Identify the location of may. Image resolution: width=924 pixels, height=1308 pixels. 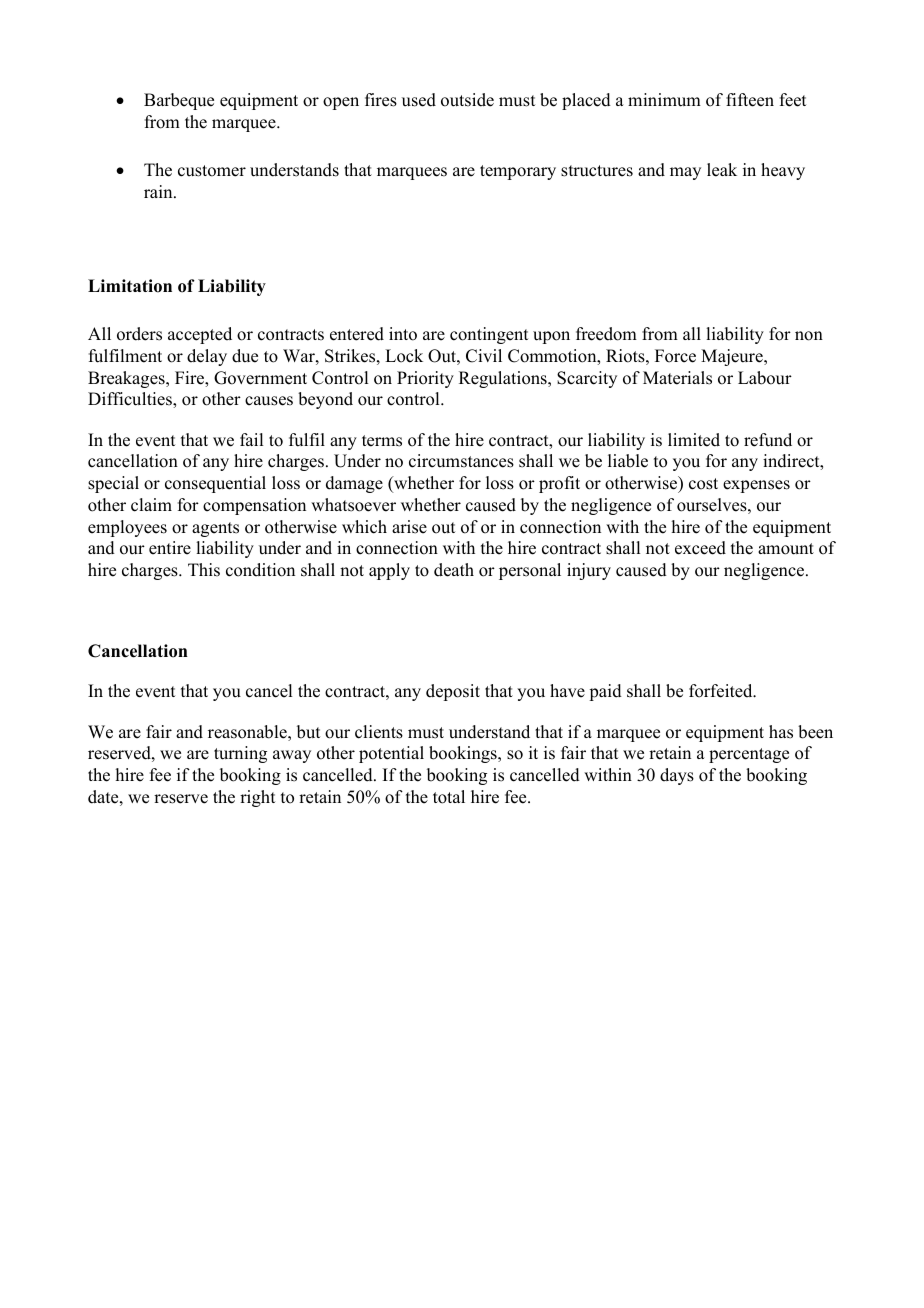
(685, 173).
